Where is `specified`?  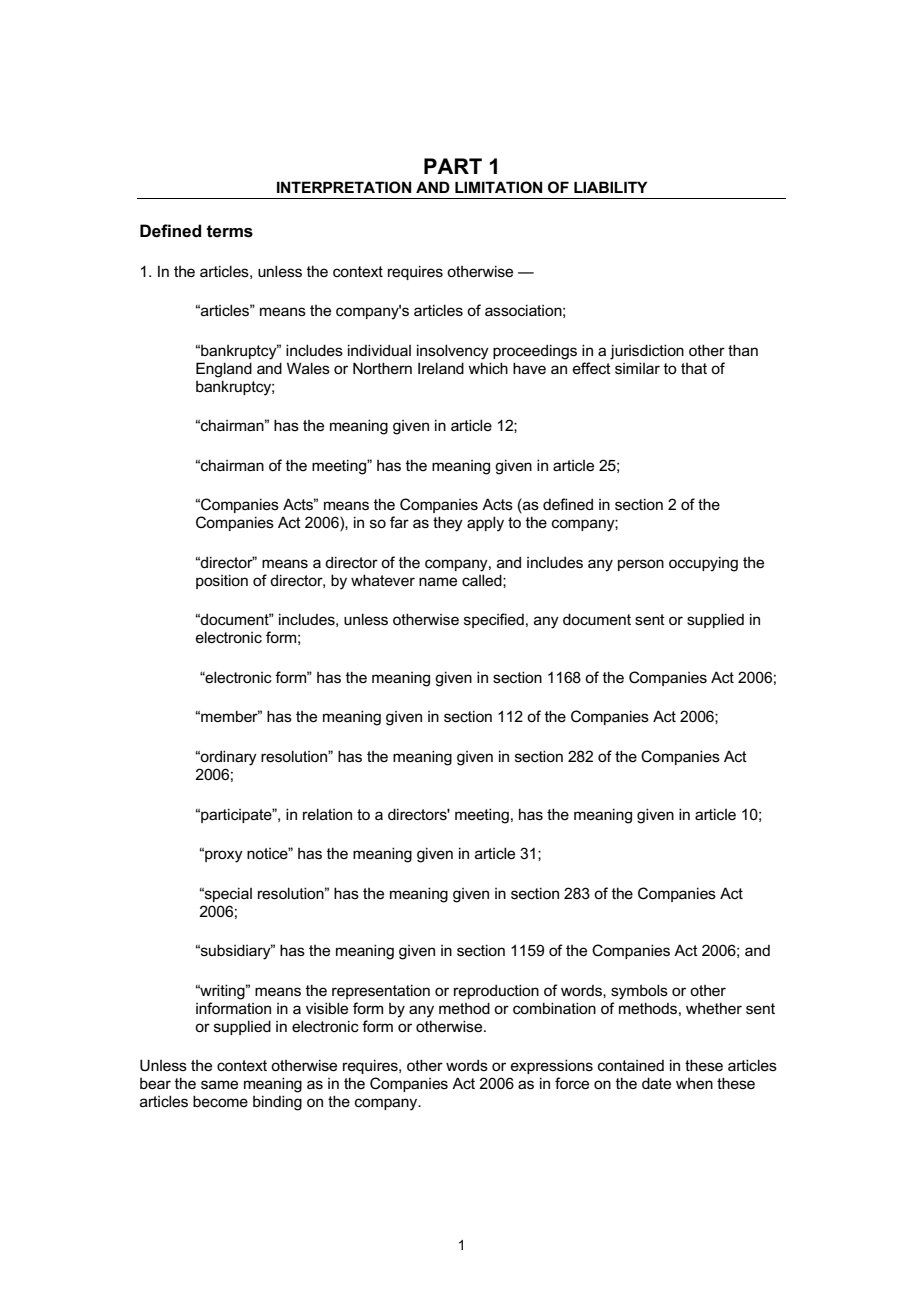
specified is located at coordinates (494, 620).
